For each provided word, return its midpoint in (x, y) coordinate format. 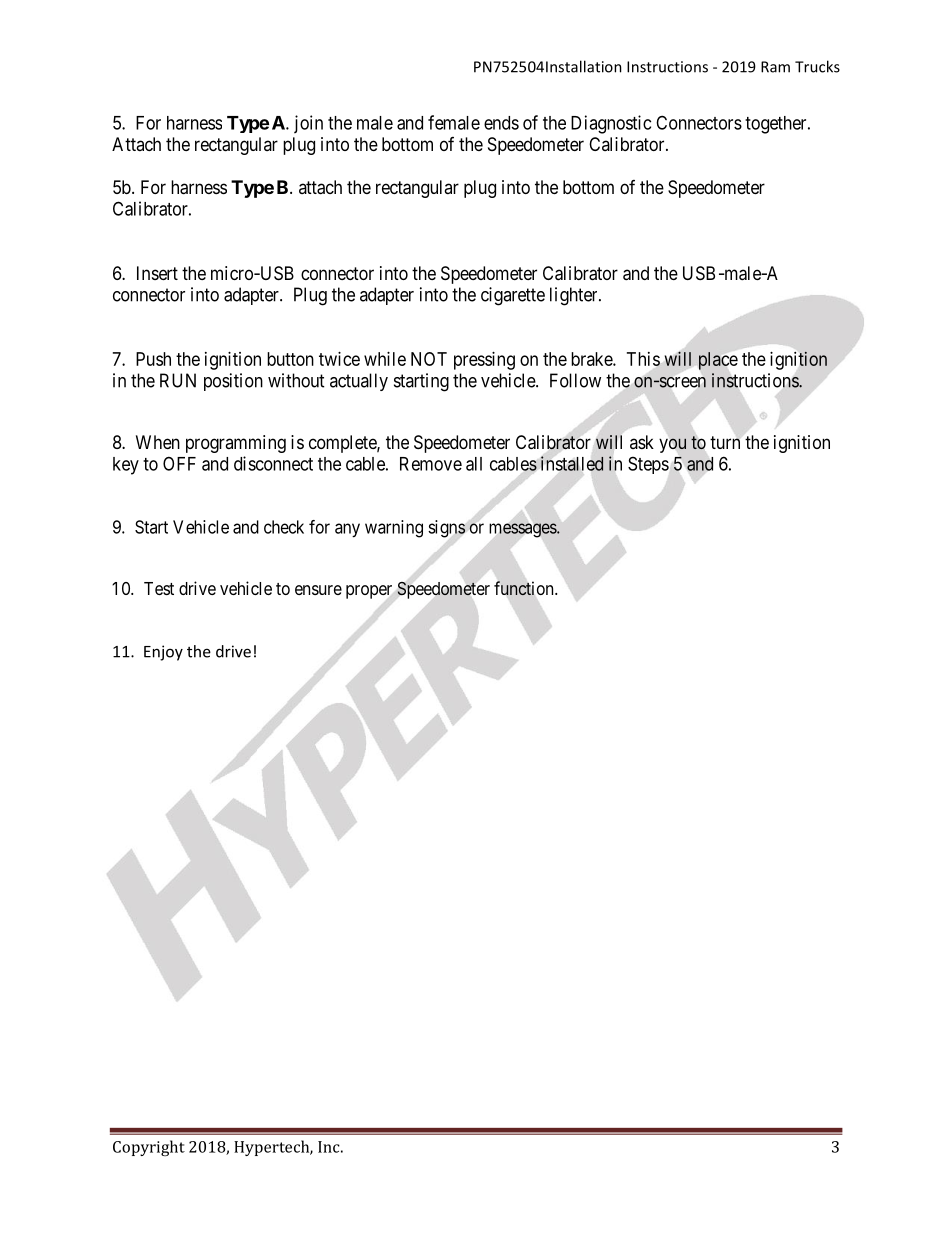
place (718, 361)
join (308, 124)
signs (447, 529)
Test (159, 588)
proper (369, 592)
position (233, 382)
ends (501, 123)
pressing (484, 361)
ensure (318, 590)
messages (524, 530)
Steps (648, 465)
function (525, 588)
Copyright (149, 1148)
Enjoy (163, 653)
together (777, 125)
